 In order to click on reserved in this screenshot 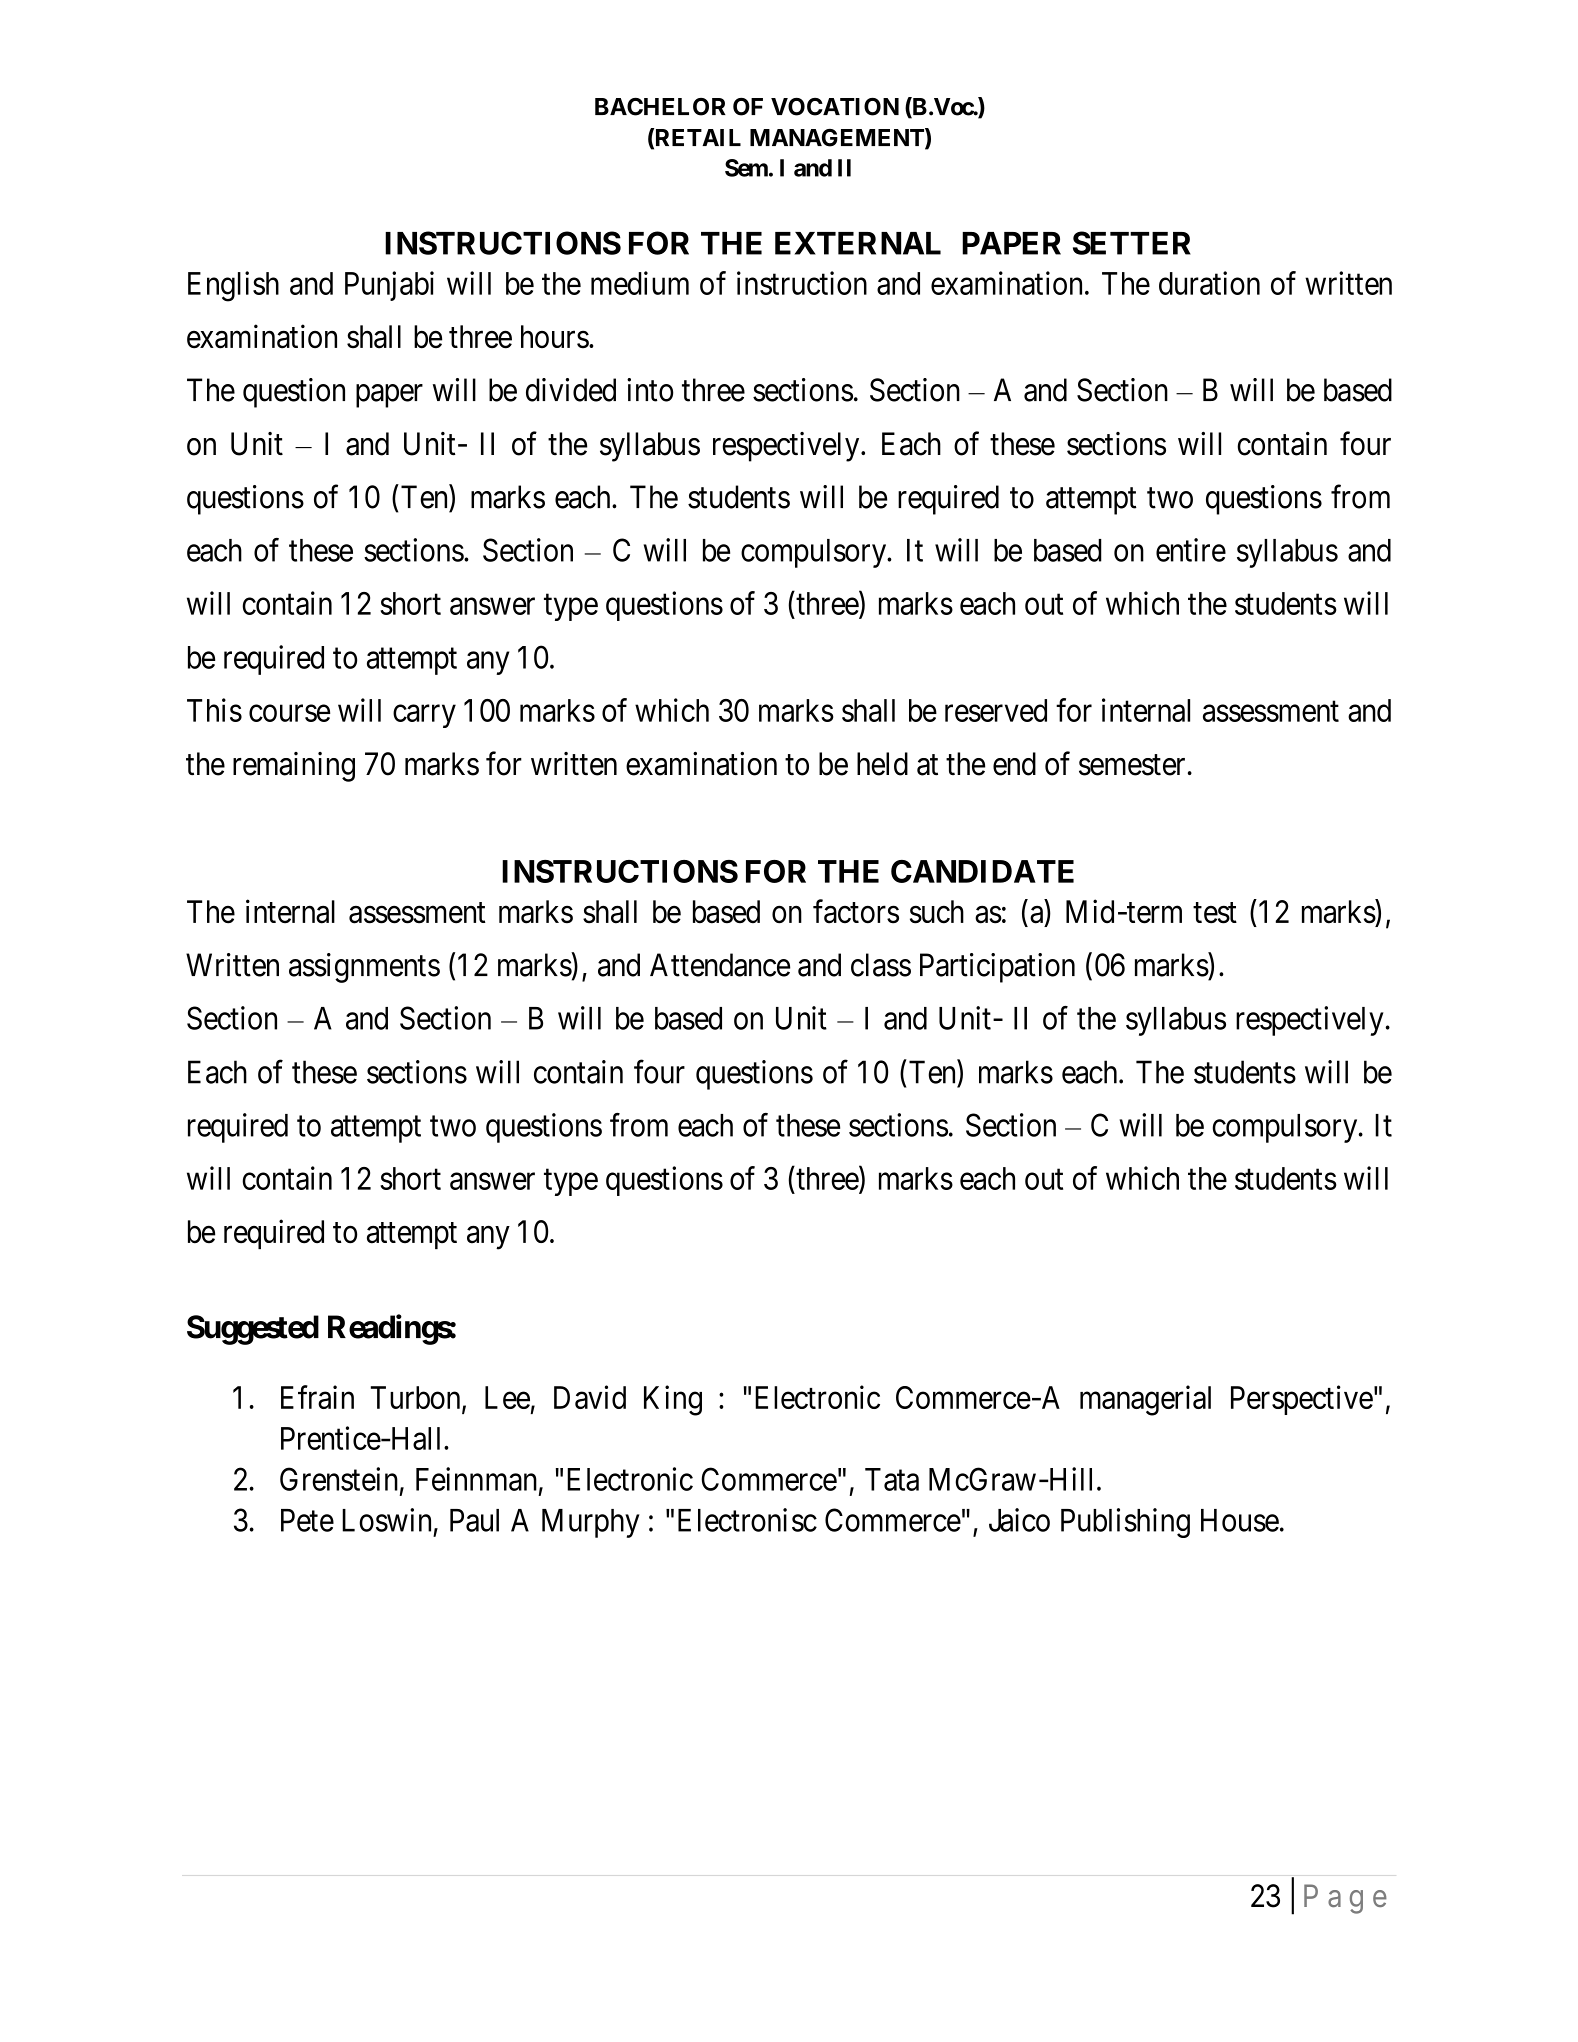, I will do `click(996, 710)`.
